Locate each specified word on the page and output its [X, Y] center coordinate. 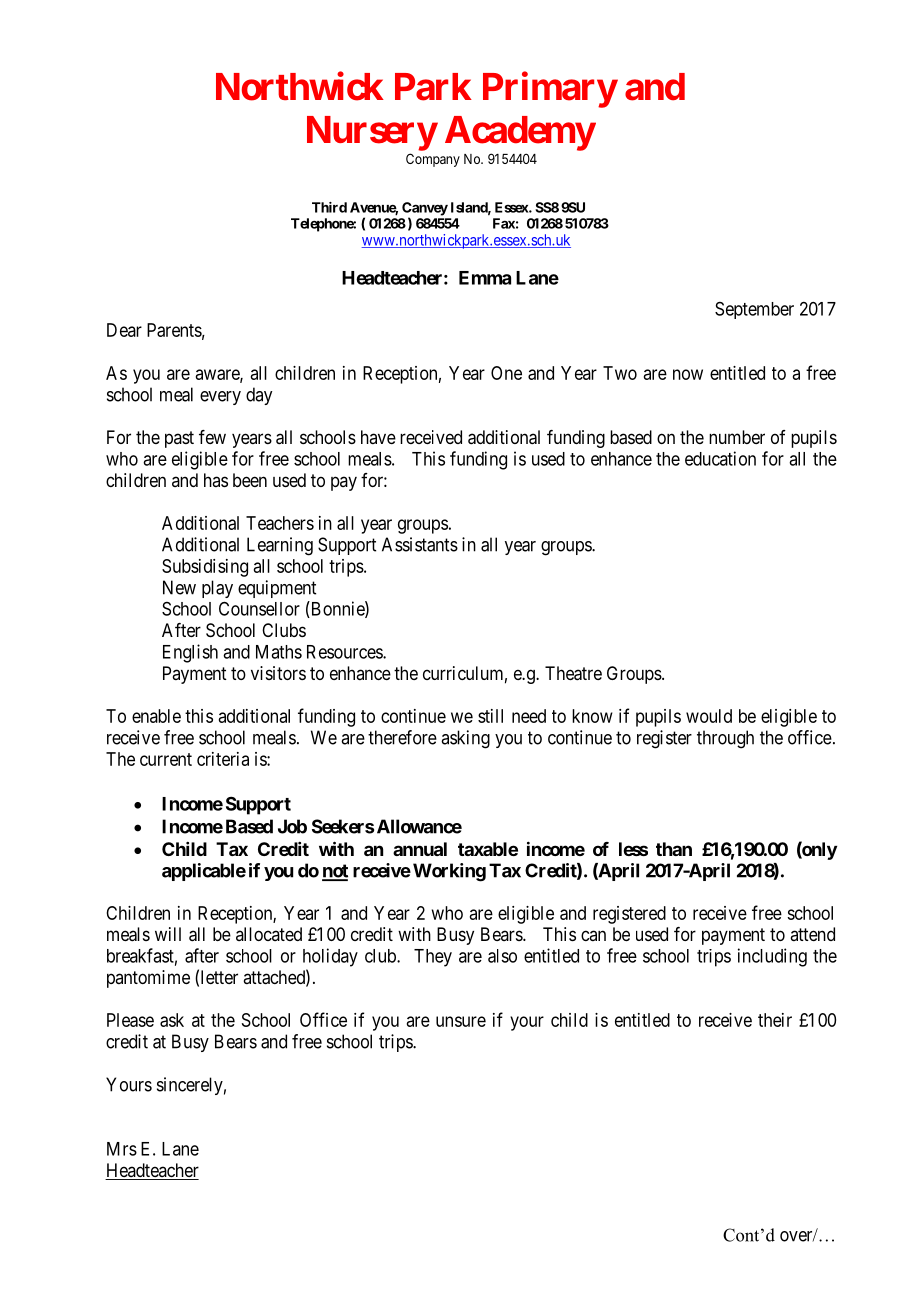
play [217, 589]
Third [329, 207]
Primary [550, 90]
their [775, 1020]
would [709, 716]
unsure [461, 1021]
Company [433, 160]
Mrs [122, 1149]
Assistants [420, 544]
